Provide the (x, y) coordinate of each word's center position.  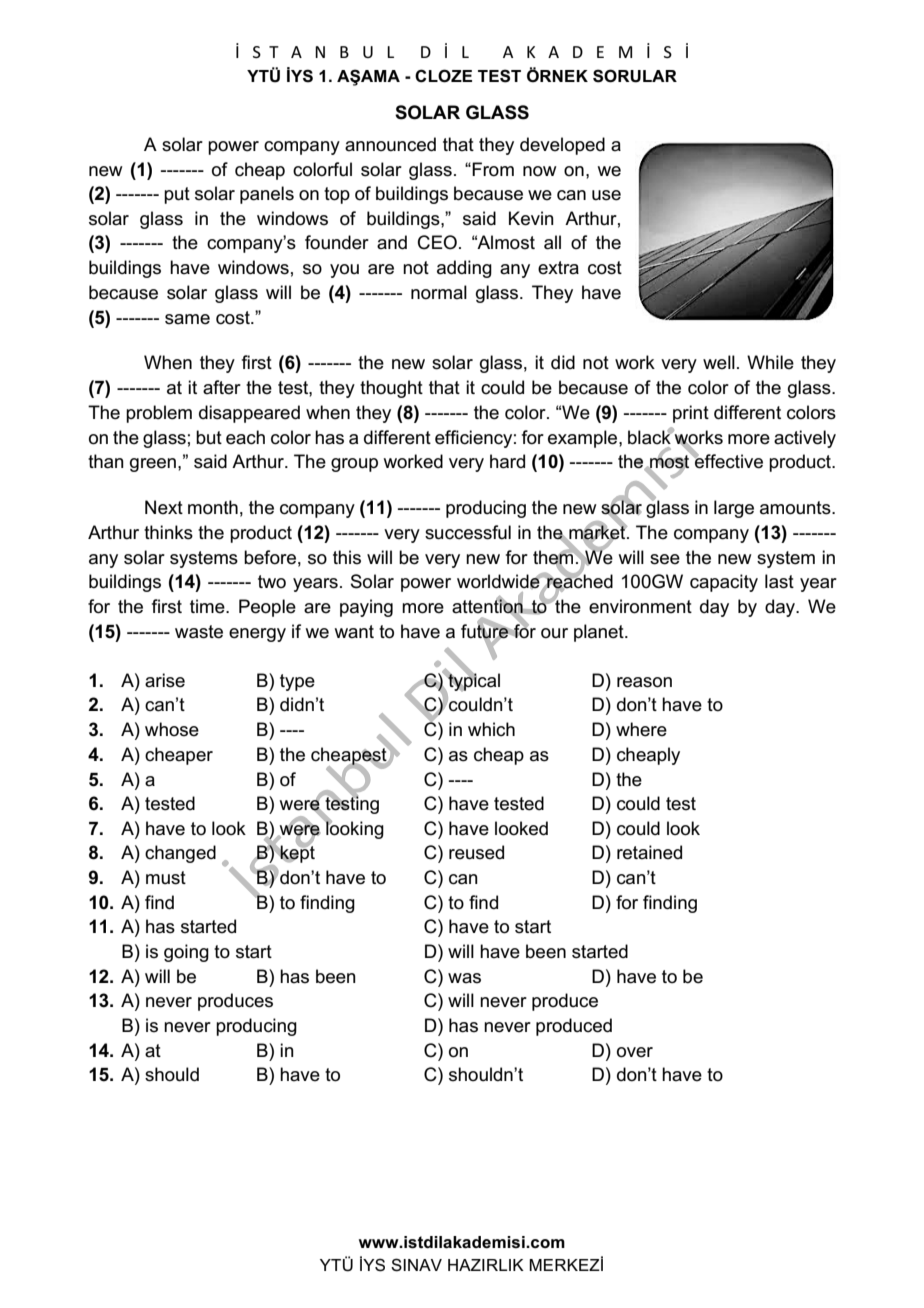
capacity (724, 583)
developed (562, 146)
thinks (168, 532)
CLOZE (443, 76)
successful (468, 532)
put (177, 195)
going (186, 953)
